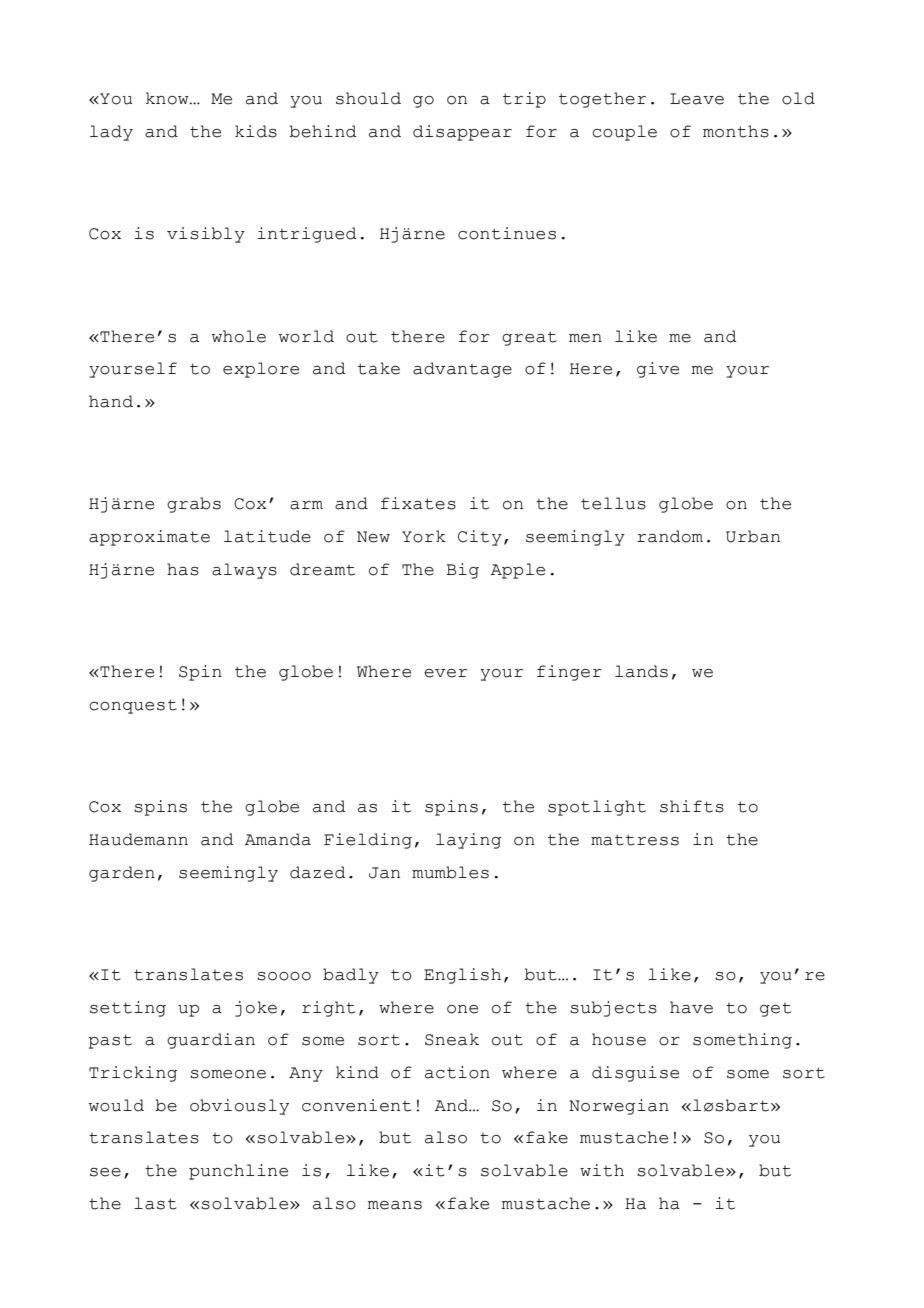 This screenshot has height=1308, width=924. I want to click on means, so click(395, 1205).
